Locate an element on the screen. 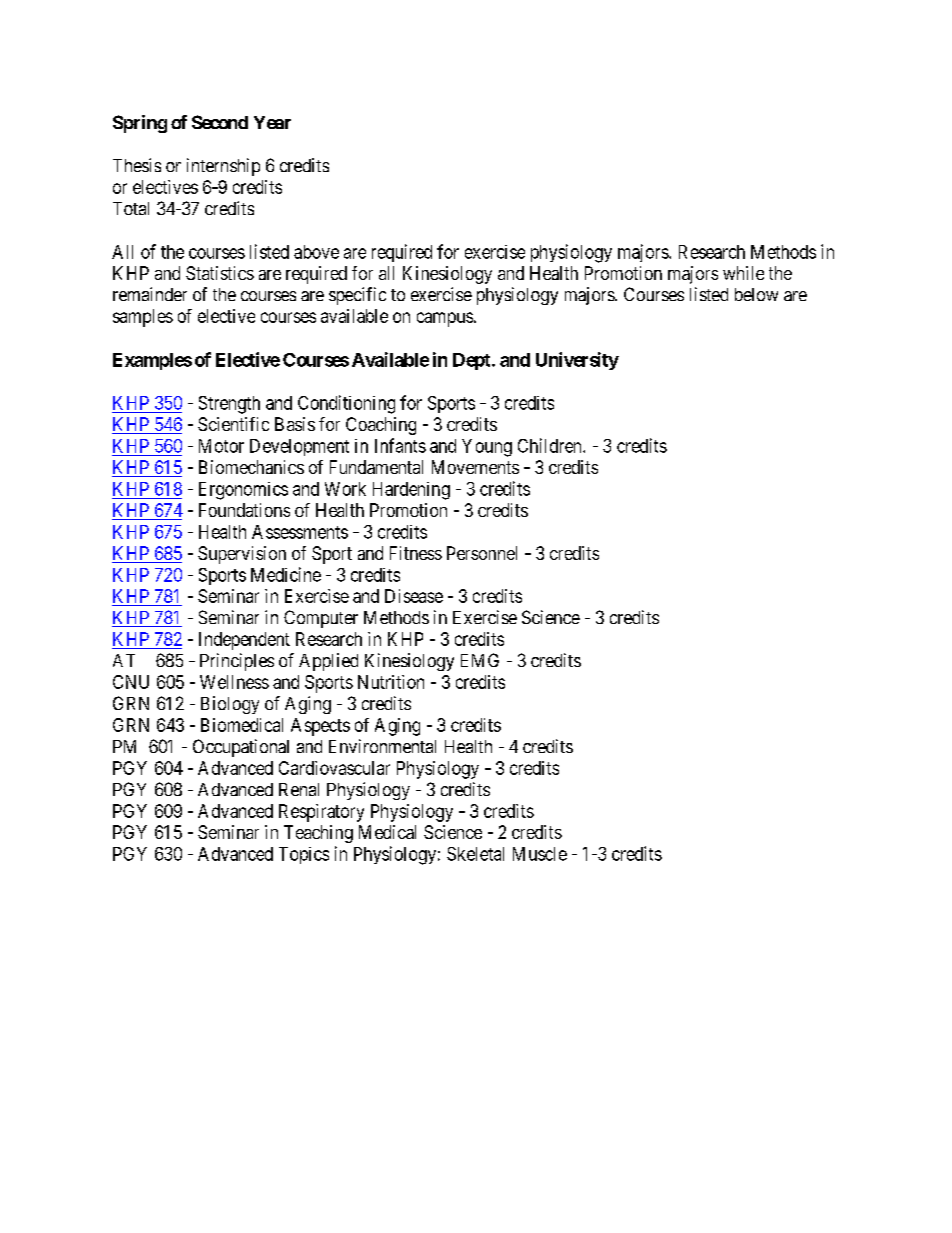  Ergonomics is located at coordinates (243, 491).
